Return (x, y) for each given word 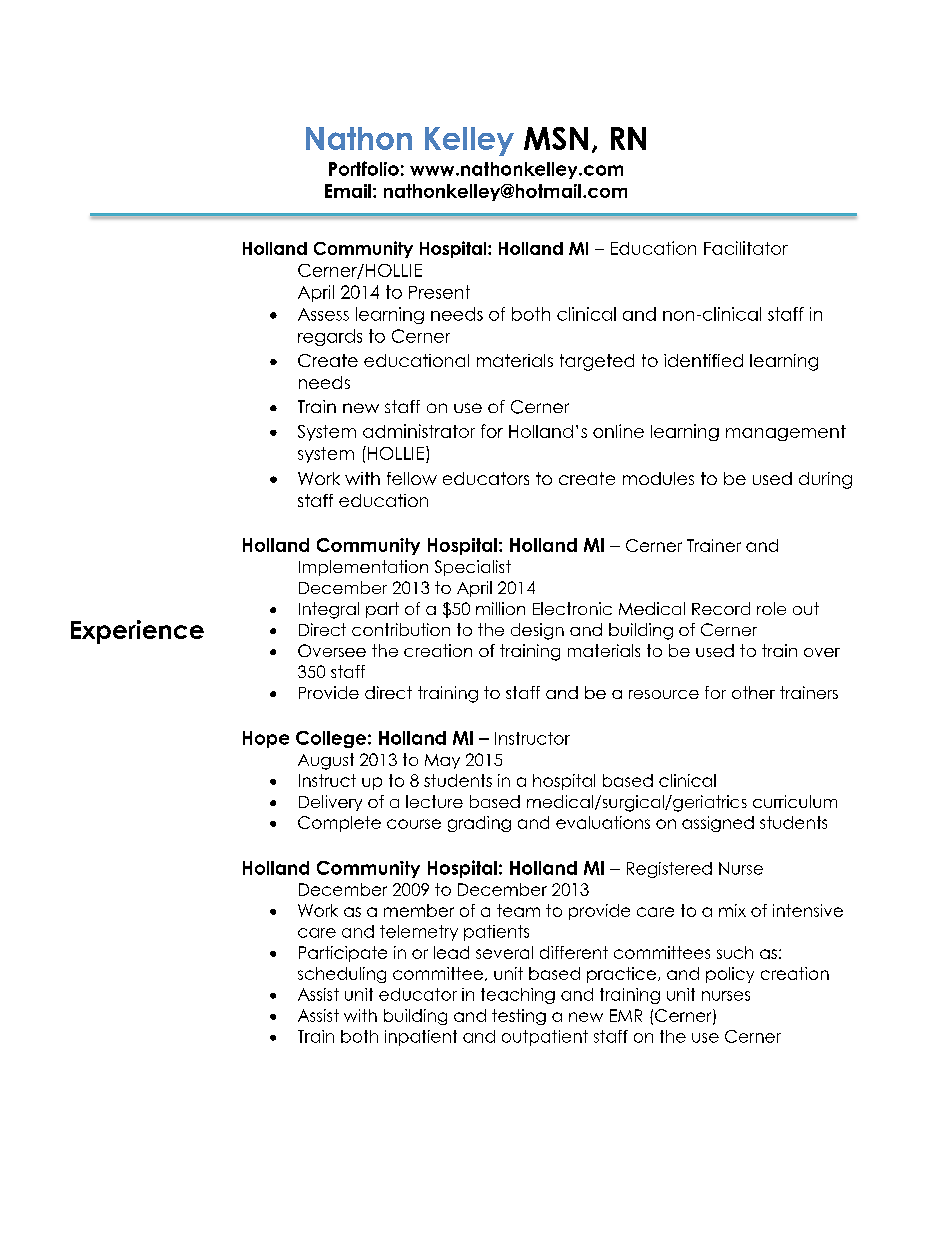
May (442, 761)
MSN (556, 138)
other (753, 692)
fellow (412, 478)
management (786, 433)
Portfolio (364, 168)
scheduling (342, 975)
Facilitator (746, 248)
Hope (266, 739)
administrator (419, 431)
